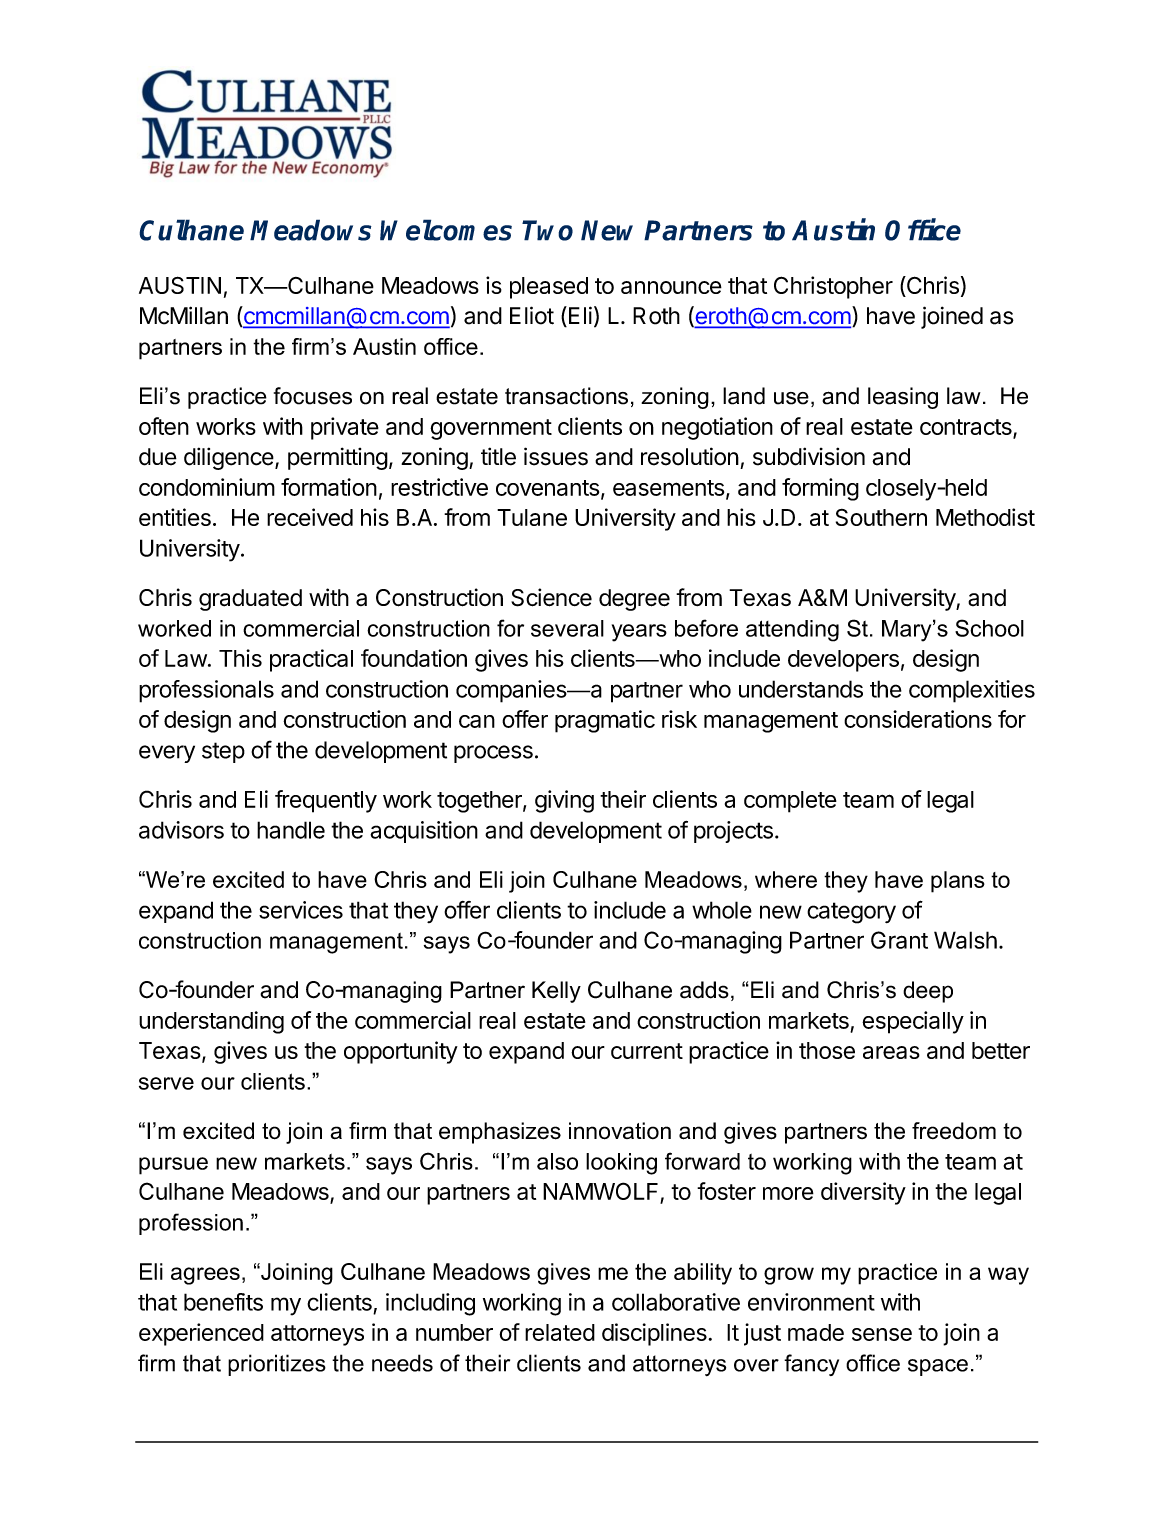  Describe the element at coordinates (790, 802) in the screenshot. I see `complete` at that location.
